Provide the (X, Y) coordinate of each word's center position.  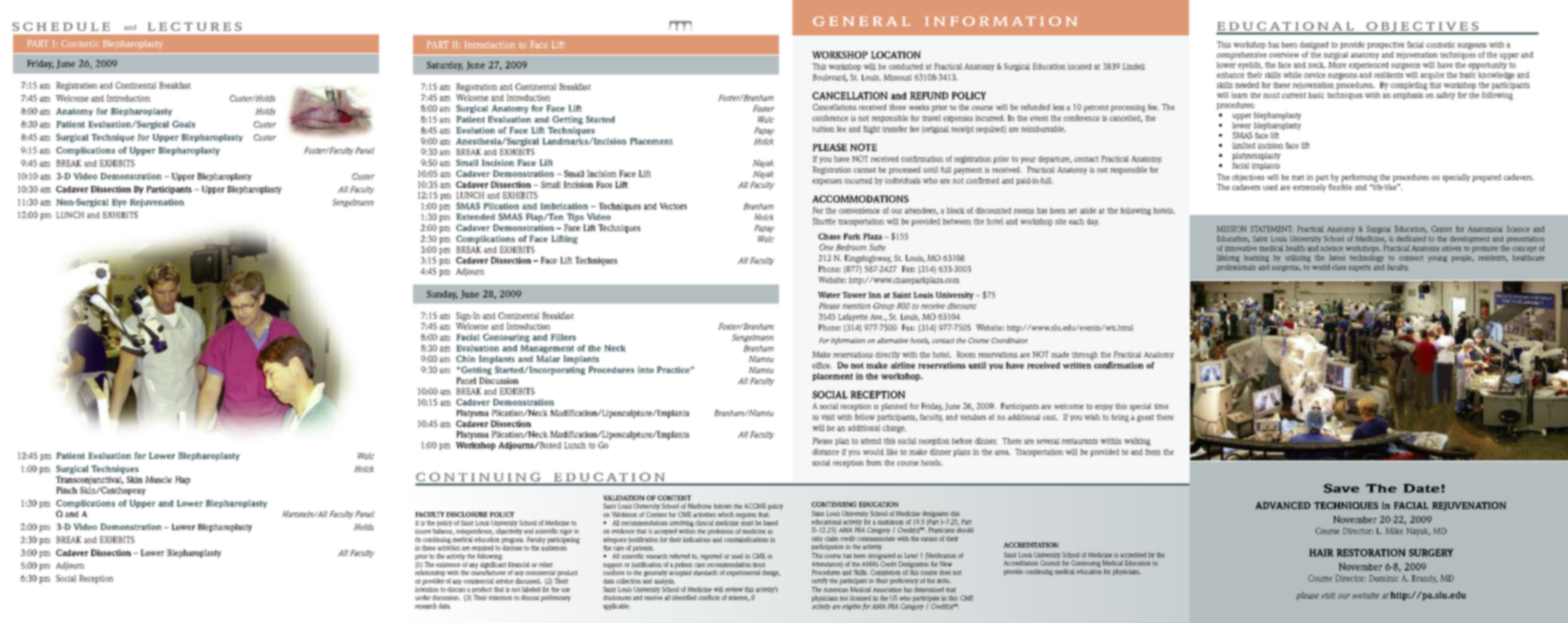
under (423, 597)
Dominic (1384, 578)
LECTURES (194, 26)
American (835, 589)
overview (1284, 55)
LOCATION (896, 55)
